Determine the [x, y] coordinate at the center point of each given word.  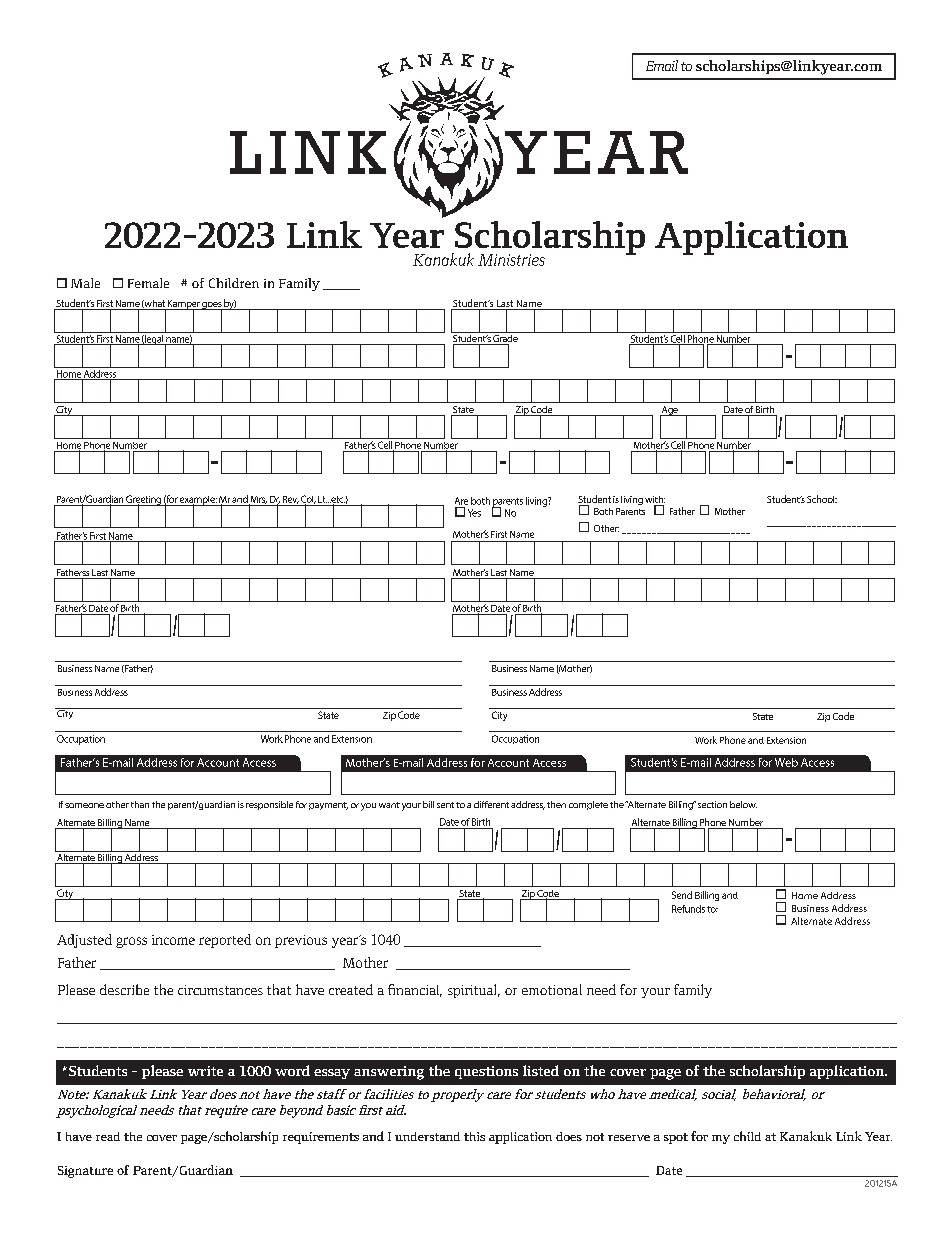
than [140, 804]
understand [427, 1136]
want [389, 805]
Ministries [511, 260]
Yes [474, 513]
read [108, 1136]
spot [676, 1138]
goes [211, 307]
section [712, 804]
